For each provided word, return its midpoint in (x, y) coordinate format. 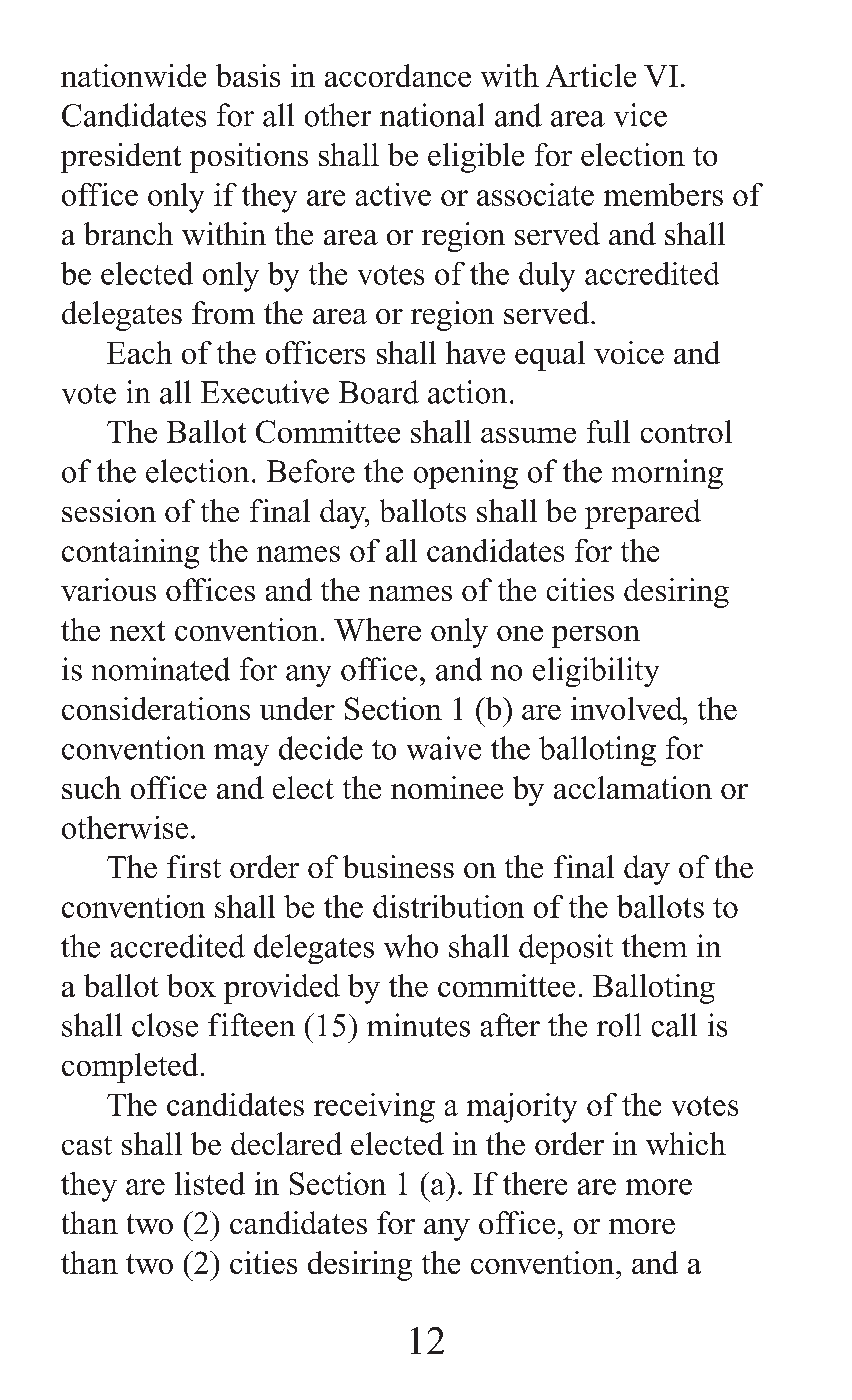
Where (377, 629)
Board (379, 392)
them (654, 946)
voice (629, 352)
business (398, 866)
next (137, 631)
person (596, 637)
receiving (374, 1108)
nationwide (133, 75)
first (194, 866)
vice (640, 115)
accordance (398, 75)
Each (139, 352)
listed (210, 1183)
